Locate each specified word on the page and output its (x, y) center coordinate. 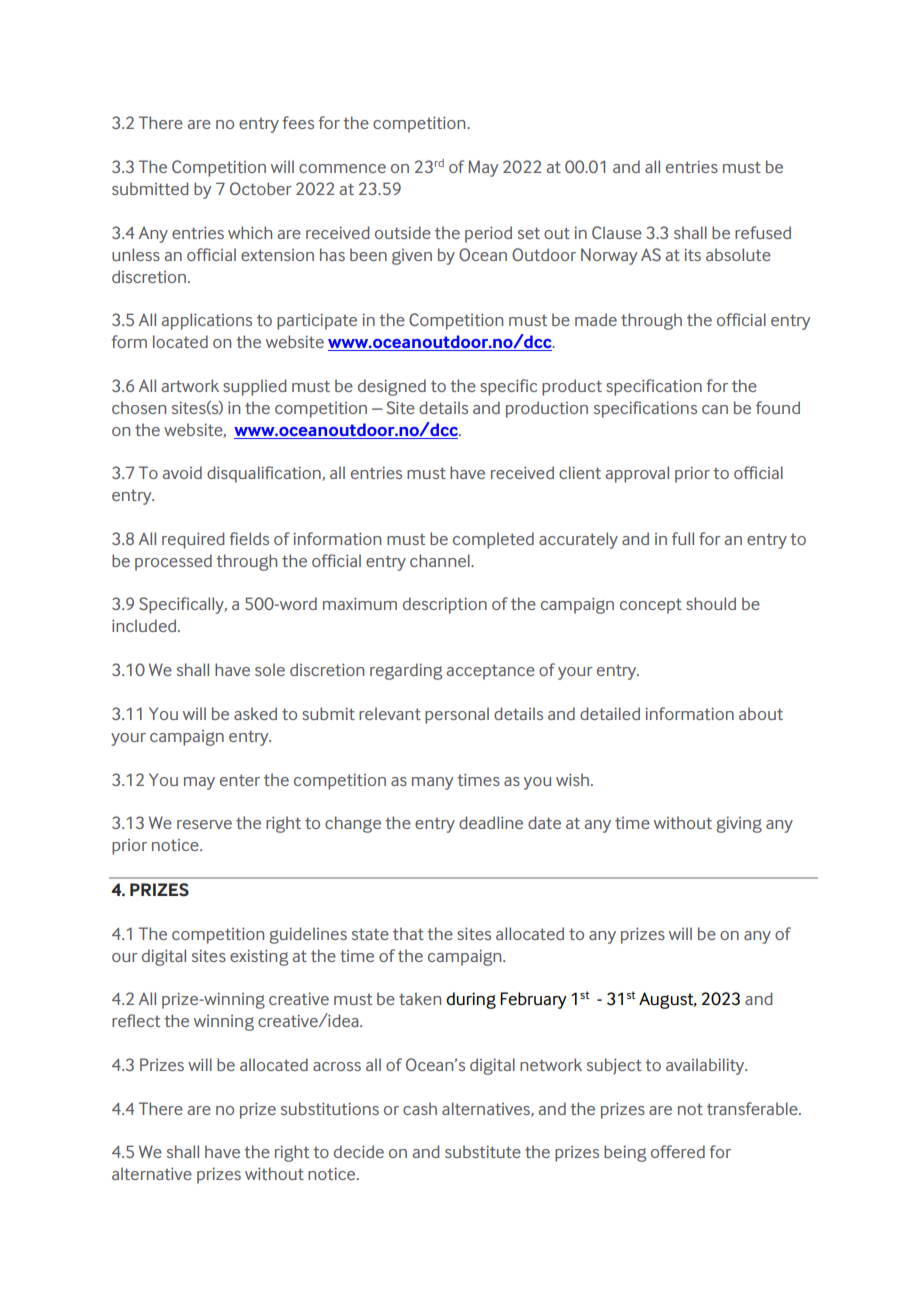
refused (763, 232)
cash (420, 1108)
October (261, 188)
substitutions (330, 1108)
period (488, 234)
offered (678, 1151)
